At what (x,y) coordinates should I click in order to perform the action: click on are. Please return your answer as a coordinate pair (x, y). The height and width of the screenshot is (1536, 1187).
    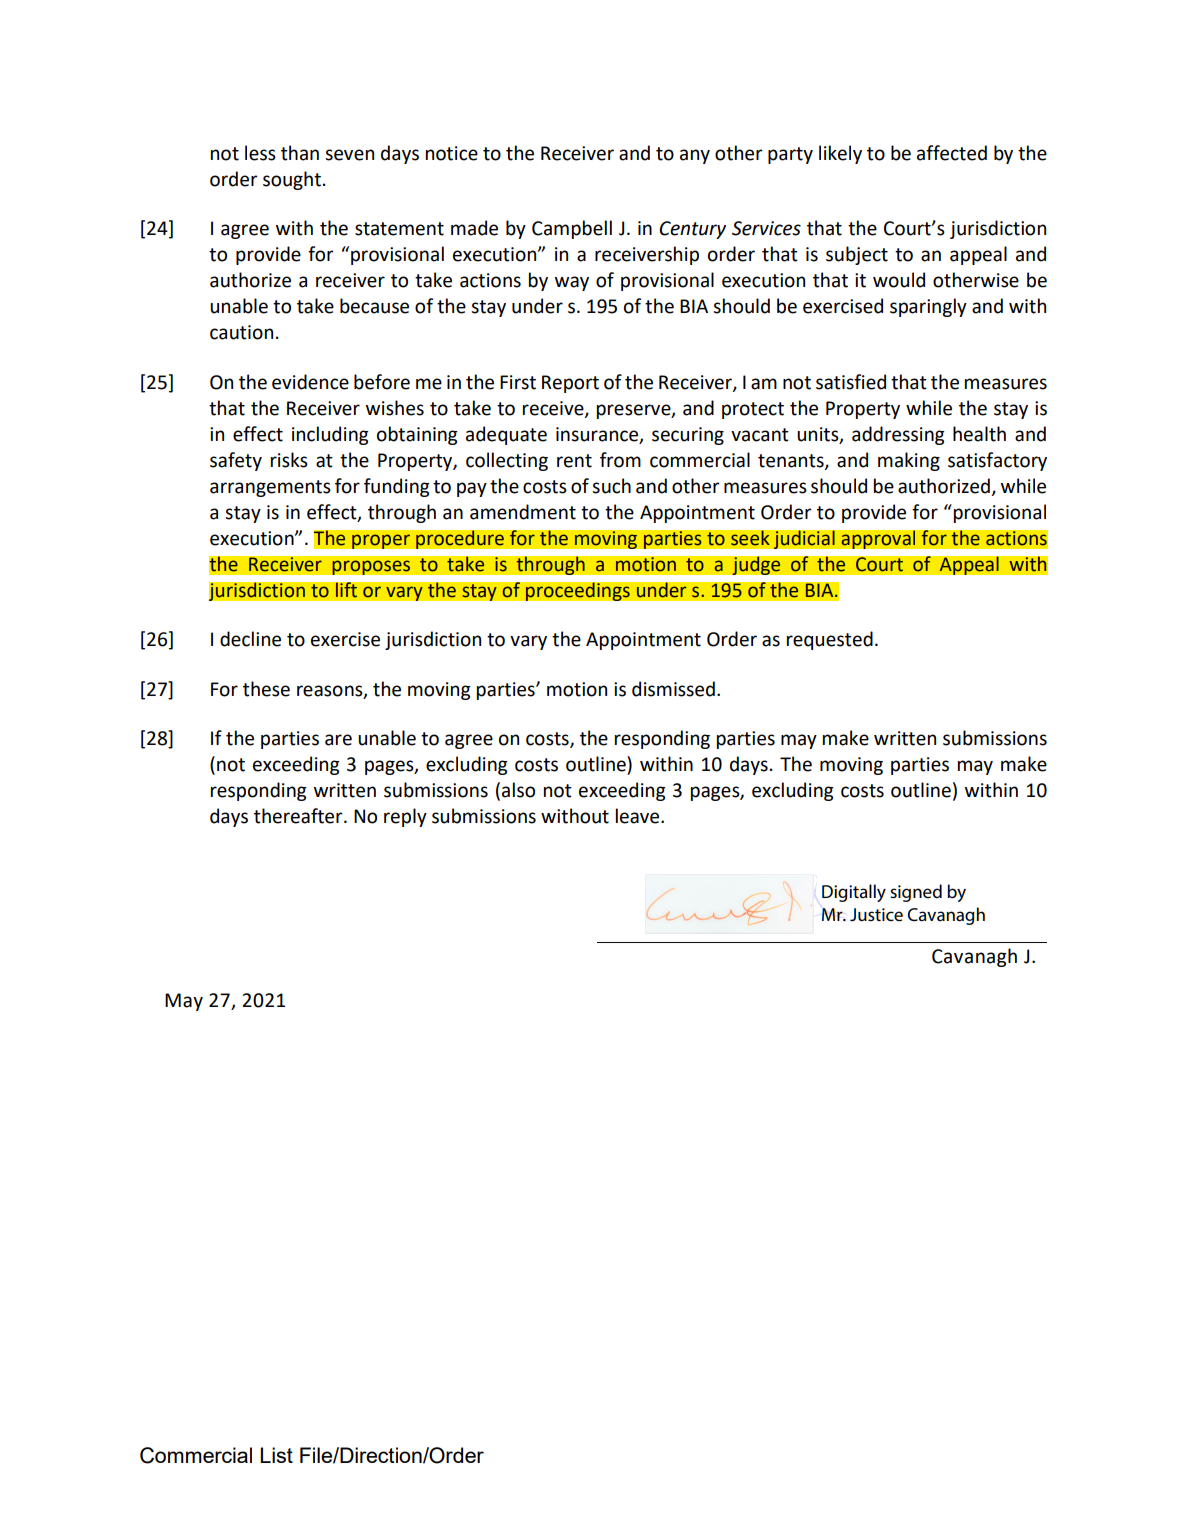
    Looking at the image, I should click on (338, 740).
